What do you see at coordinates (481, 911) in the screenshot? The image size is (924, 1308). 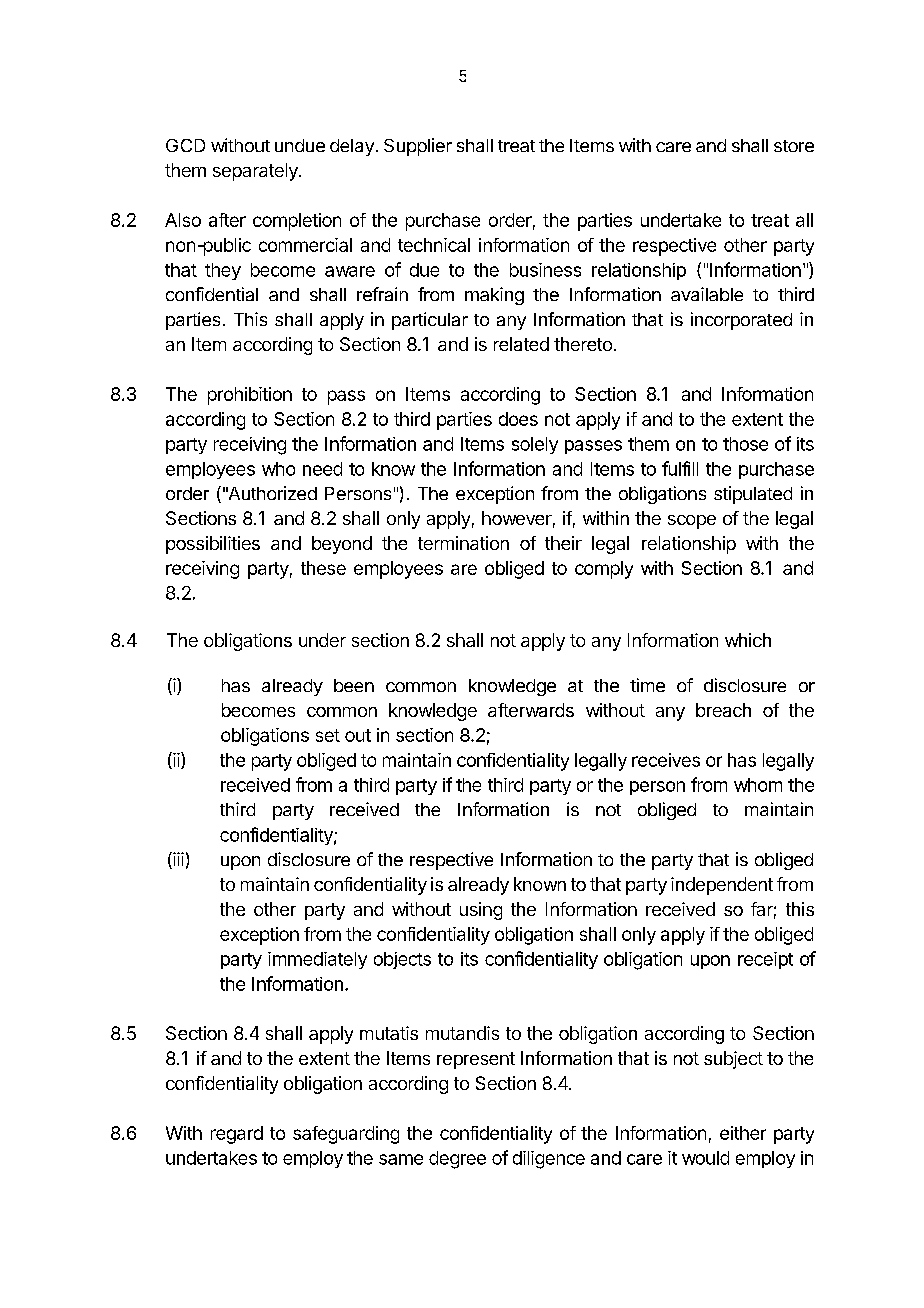 I see `using` at bounding box center [481, 911].
